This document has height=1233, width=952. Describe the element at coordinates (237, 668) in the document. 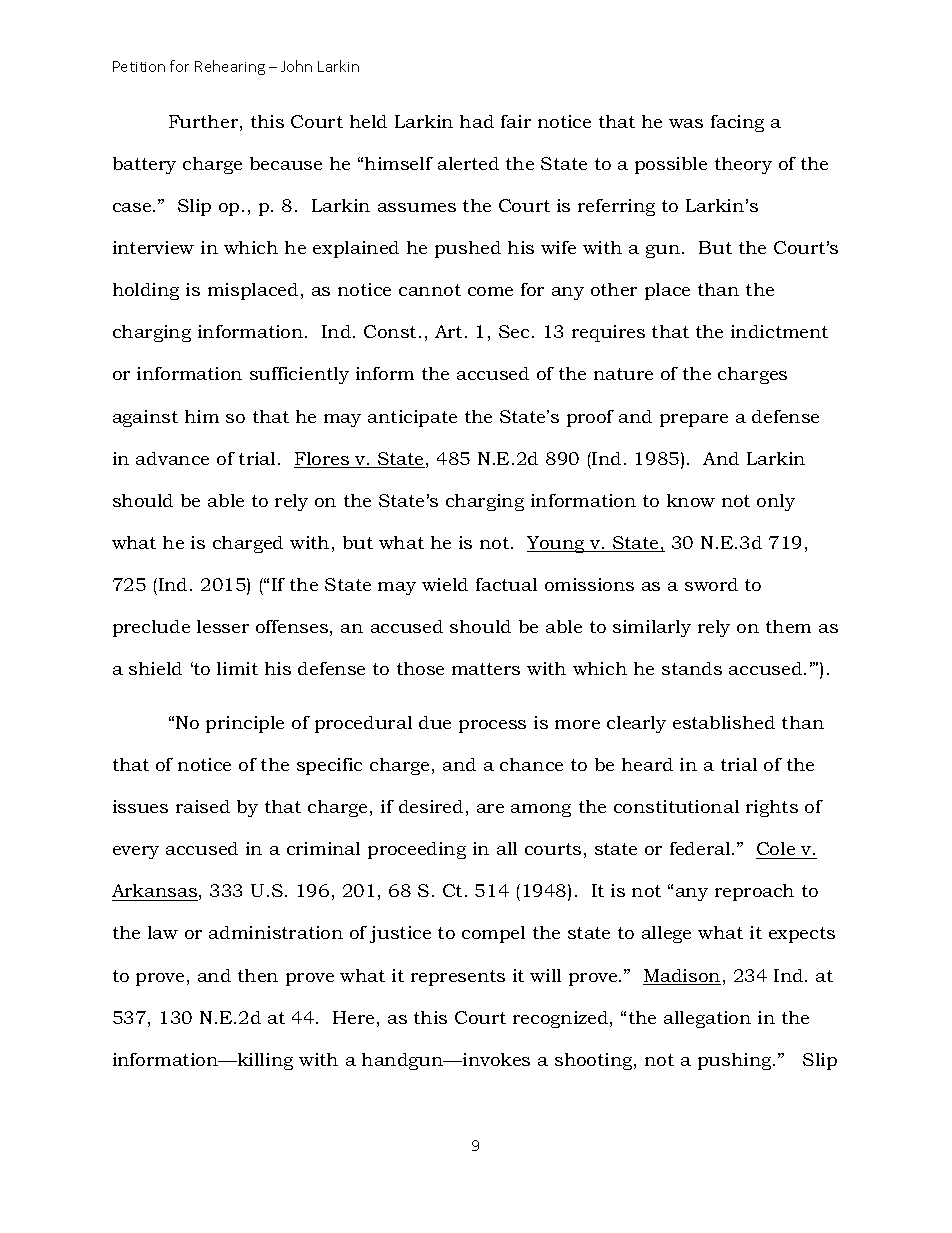

I see `limit` at that location.
